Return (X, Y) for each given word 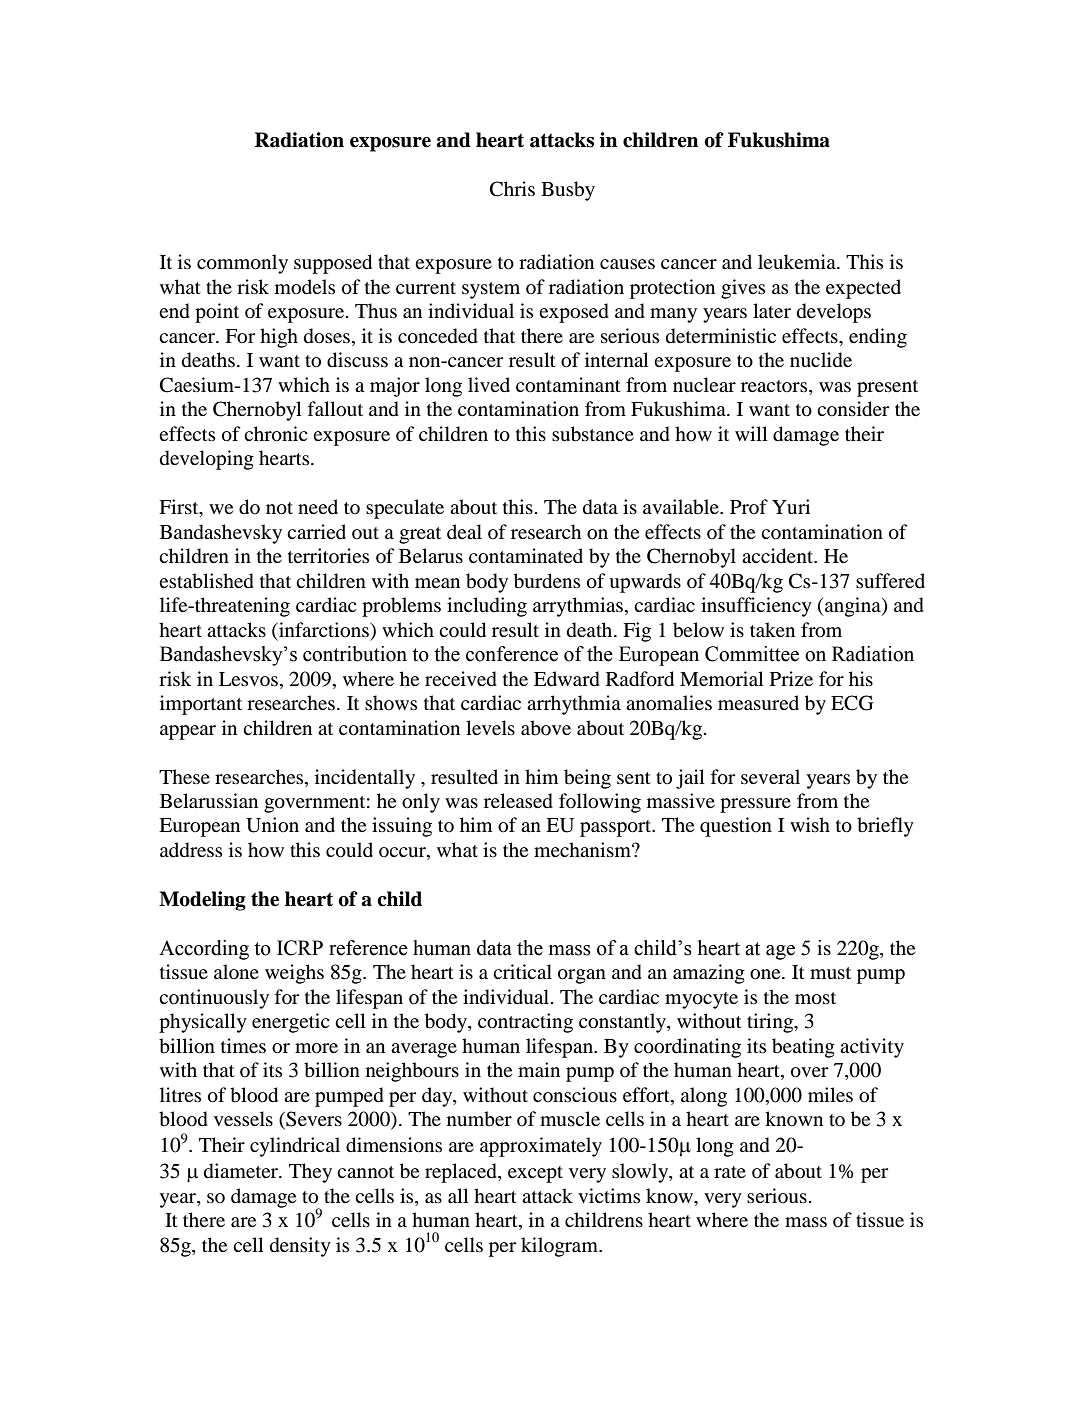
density (300, 1247)
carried (316, 531)
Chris (512, 189)
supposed (333, 264)
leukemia (798, 261)
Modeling (202, 901)
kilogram (560, 1247)
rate (730, 1172)
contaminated (526, 556)
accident (779, 556)
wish (810, 824)
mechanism (583, 849)
